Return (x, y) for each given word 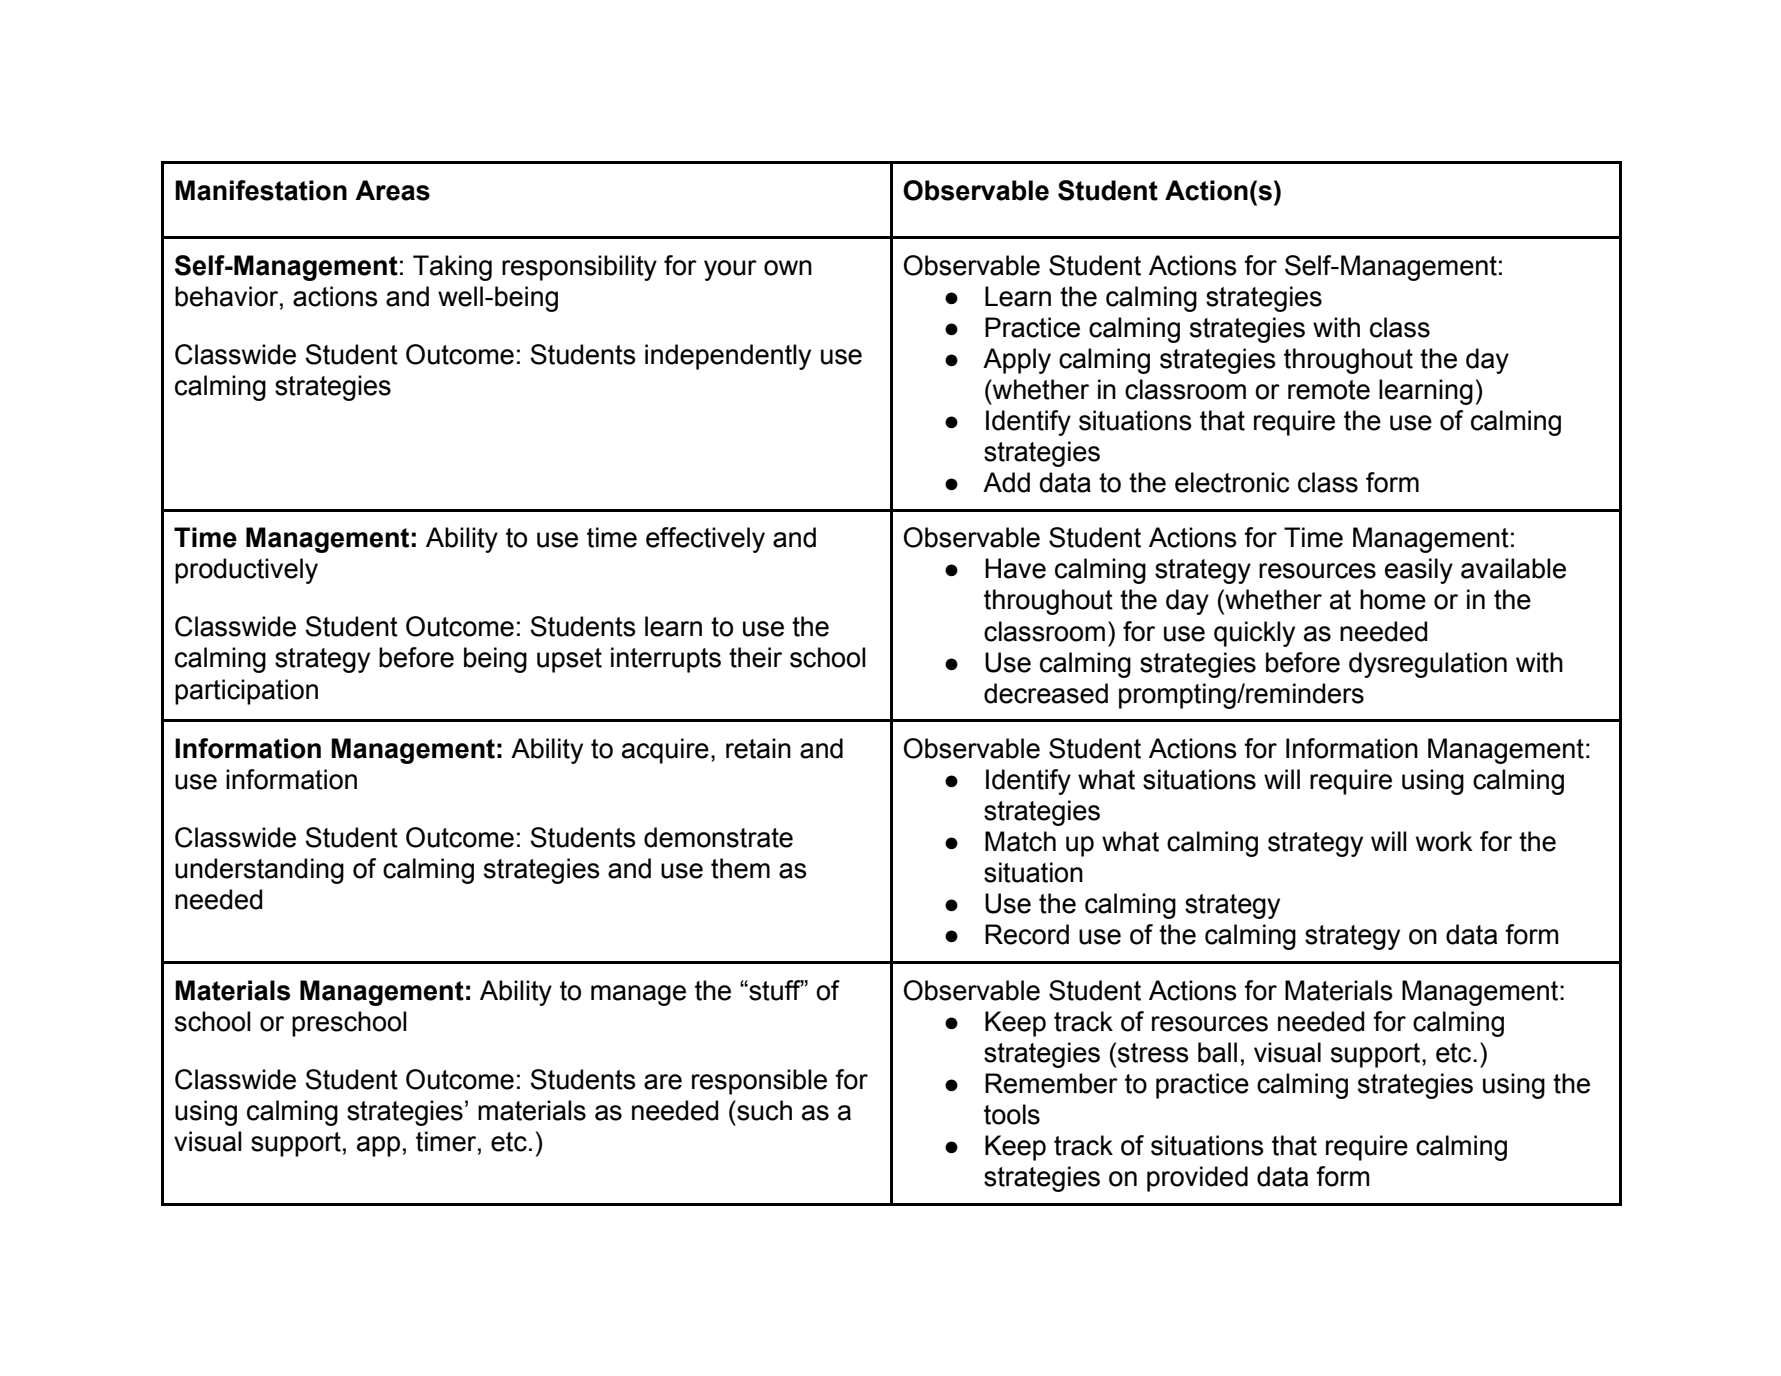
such (763, 1110)
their (755, 657)
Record (1027, 934)
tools (1012, 1114)
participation (246, 692)
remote (1329, 390)
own (788, 268)
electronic (1232, 482)
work (1444, 841)
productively (246, 571)
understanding (259, 871)
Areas (392, 190)
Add (1006, 482)
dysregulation (1428, 665)
